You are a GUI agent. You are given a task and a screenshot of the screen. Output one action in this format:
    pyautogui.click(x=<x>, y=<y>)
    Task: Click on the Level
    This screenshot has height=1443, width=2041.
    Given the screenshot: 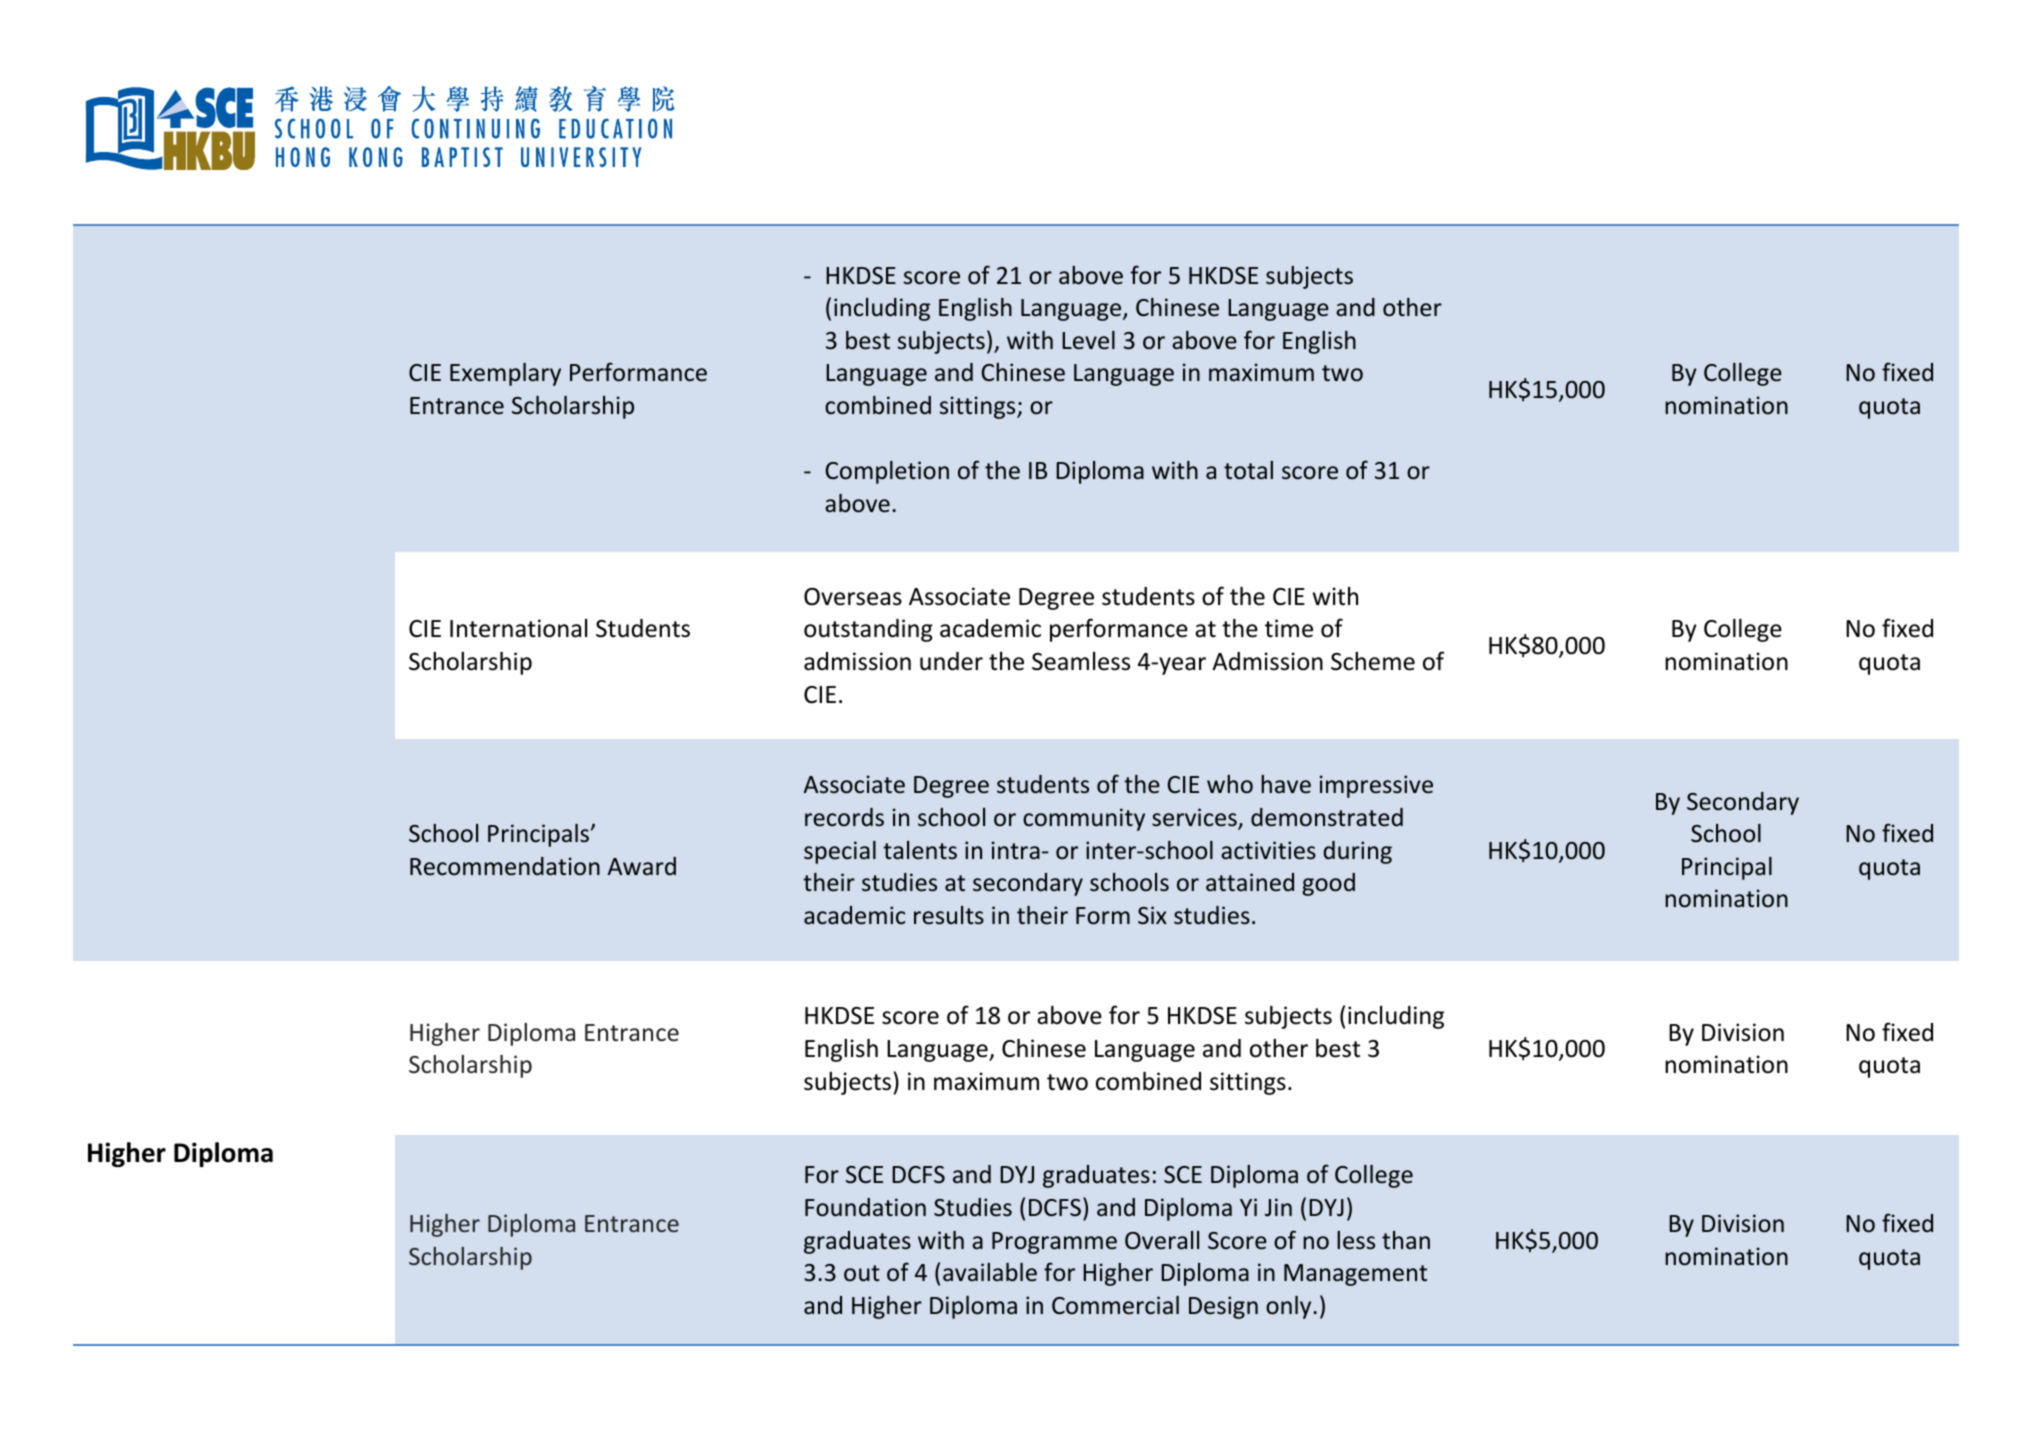 What is the action you would take?
    pyautogui.click(x=1088, y=340)
